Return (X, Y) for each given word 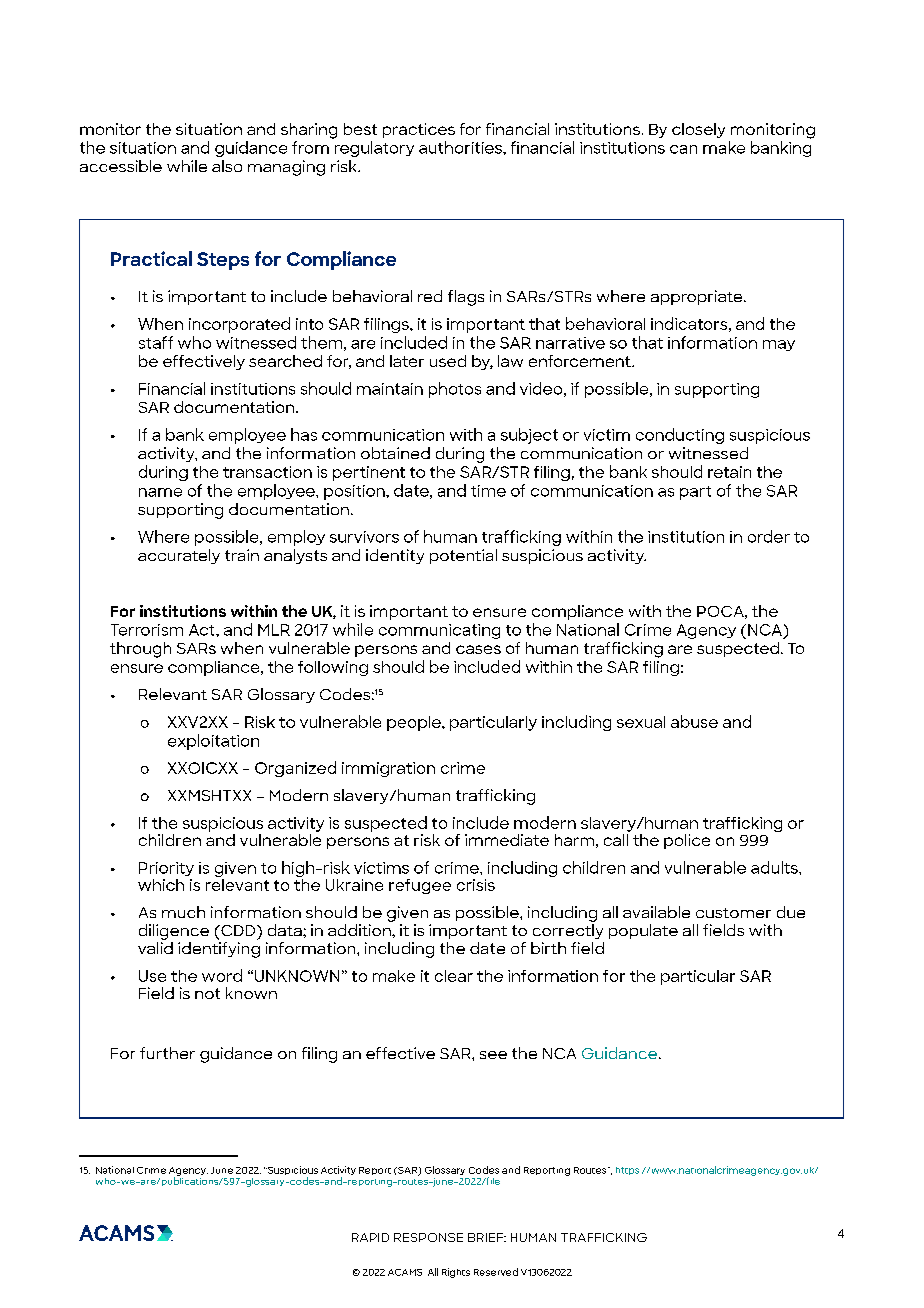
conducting (680, 436)
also (227, 166)
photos (455, 390)
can (683, 149)
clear (454, 976)
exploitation (213, 742)
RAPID (370, 1237)
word (222, 975)
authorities (461, 147)
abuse (694, 721)
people (415, 723)
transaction (267, 472)
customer (733, 913)
